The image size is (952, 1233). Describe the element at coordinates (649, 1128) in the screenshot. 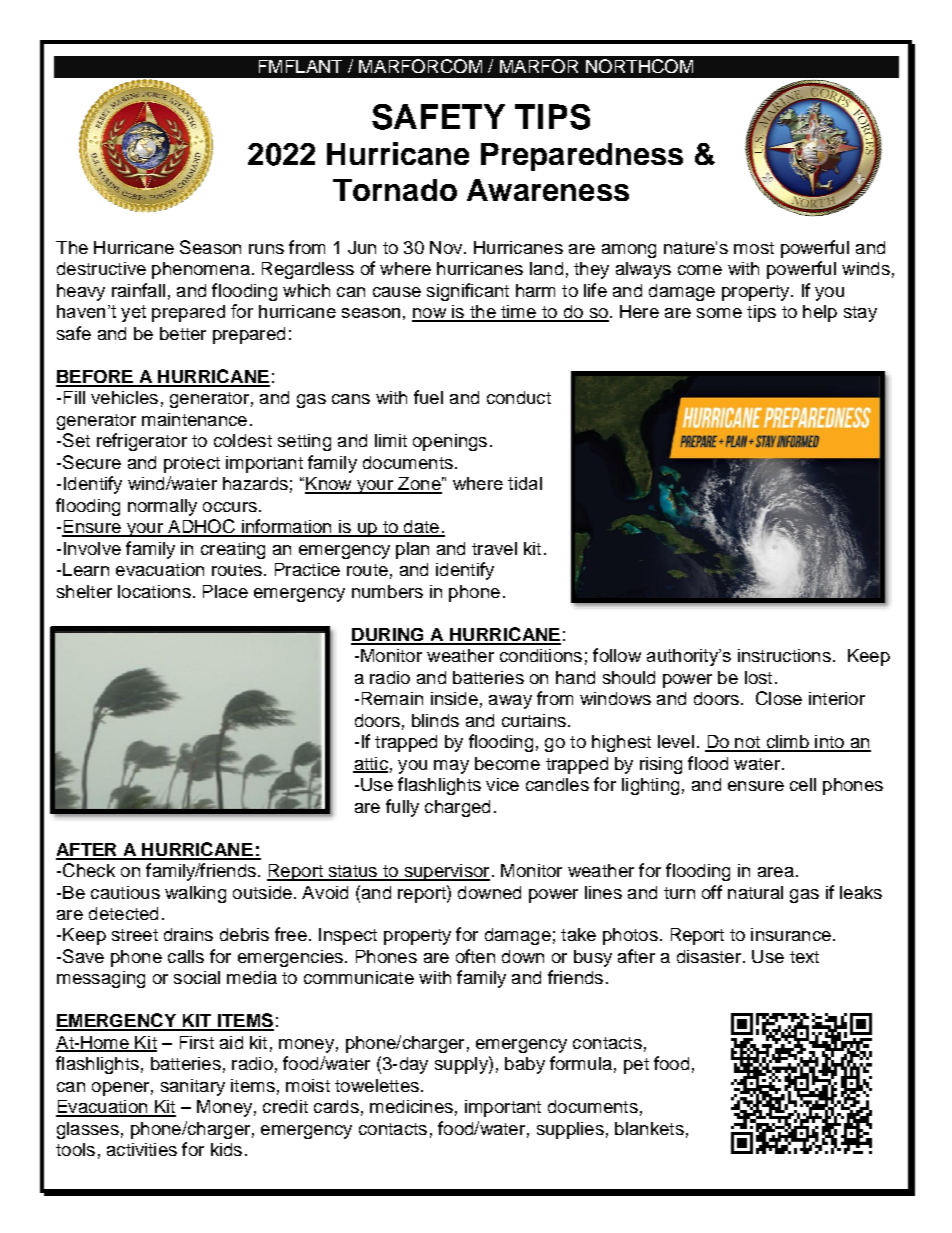

I see `blankets` at that location.
